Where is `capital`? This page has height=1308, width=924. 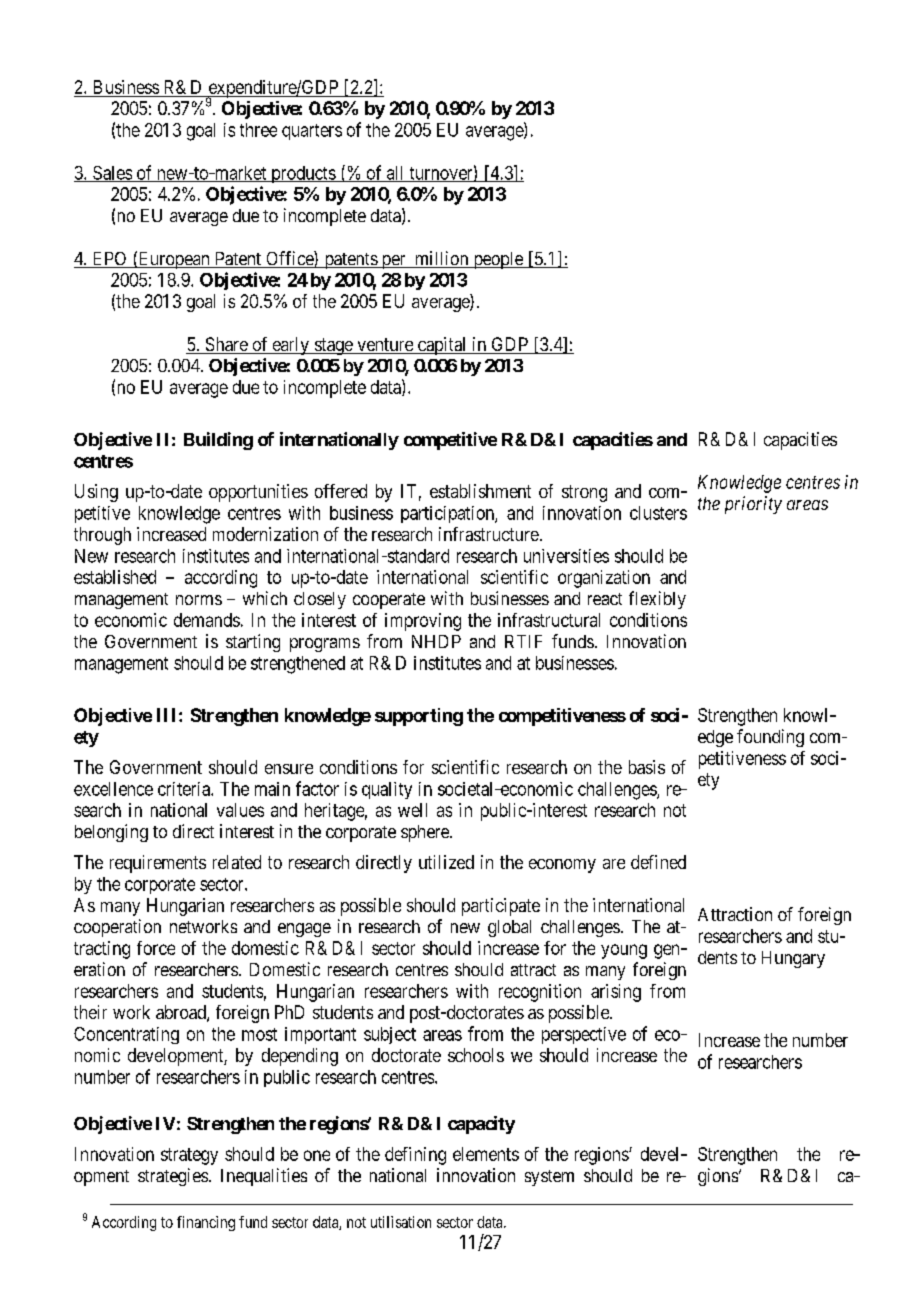
capital is located at coordinates (442, 346).
